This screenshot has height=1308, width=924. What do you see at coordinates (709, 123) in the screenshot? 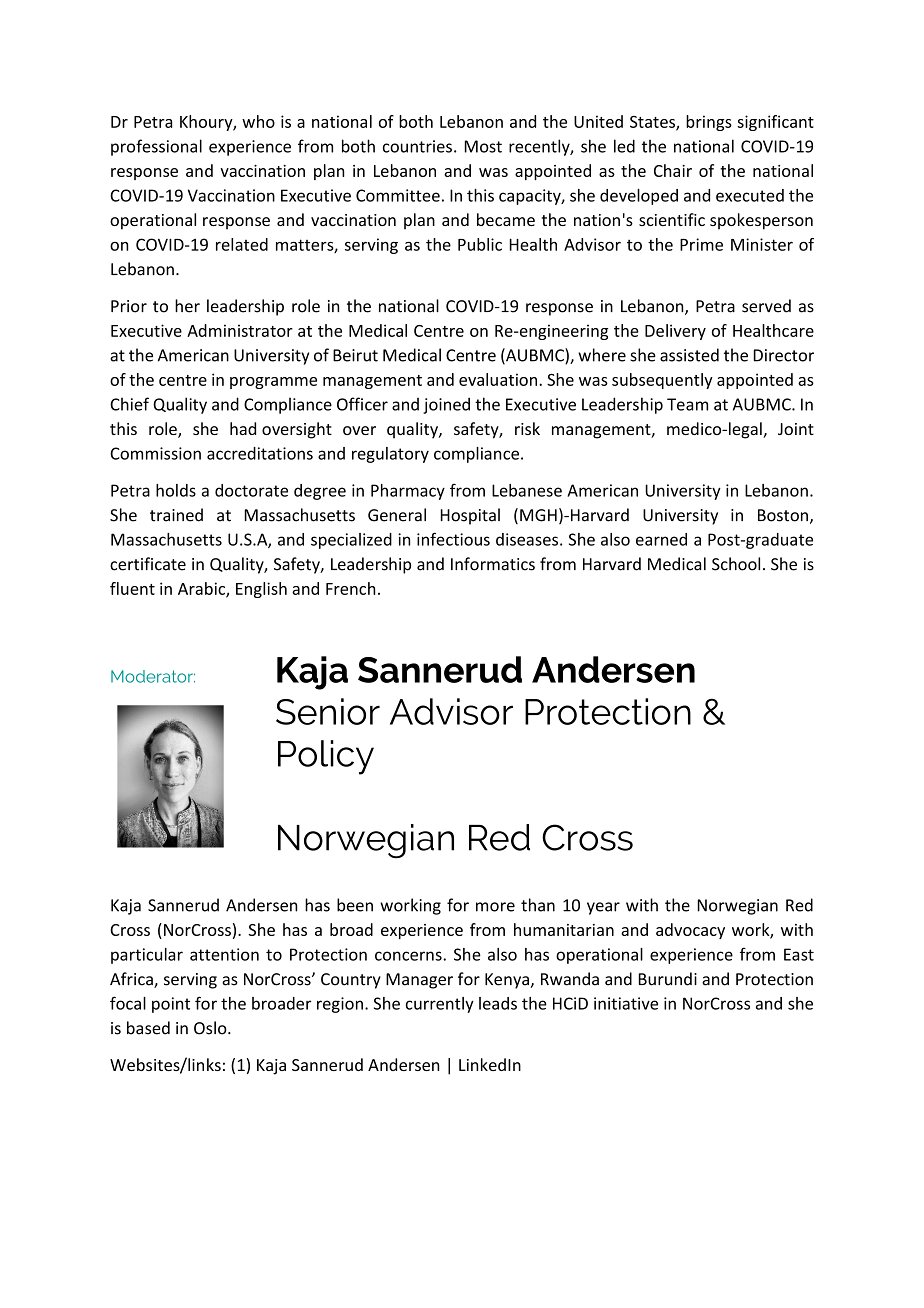
I see `brings` at bounding box center [709, 123].
